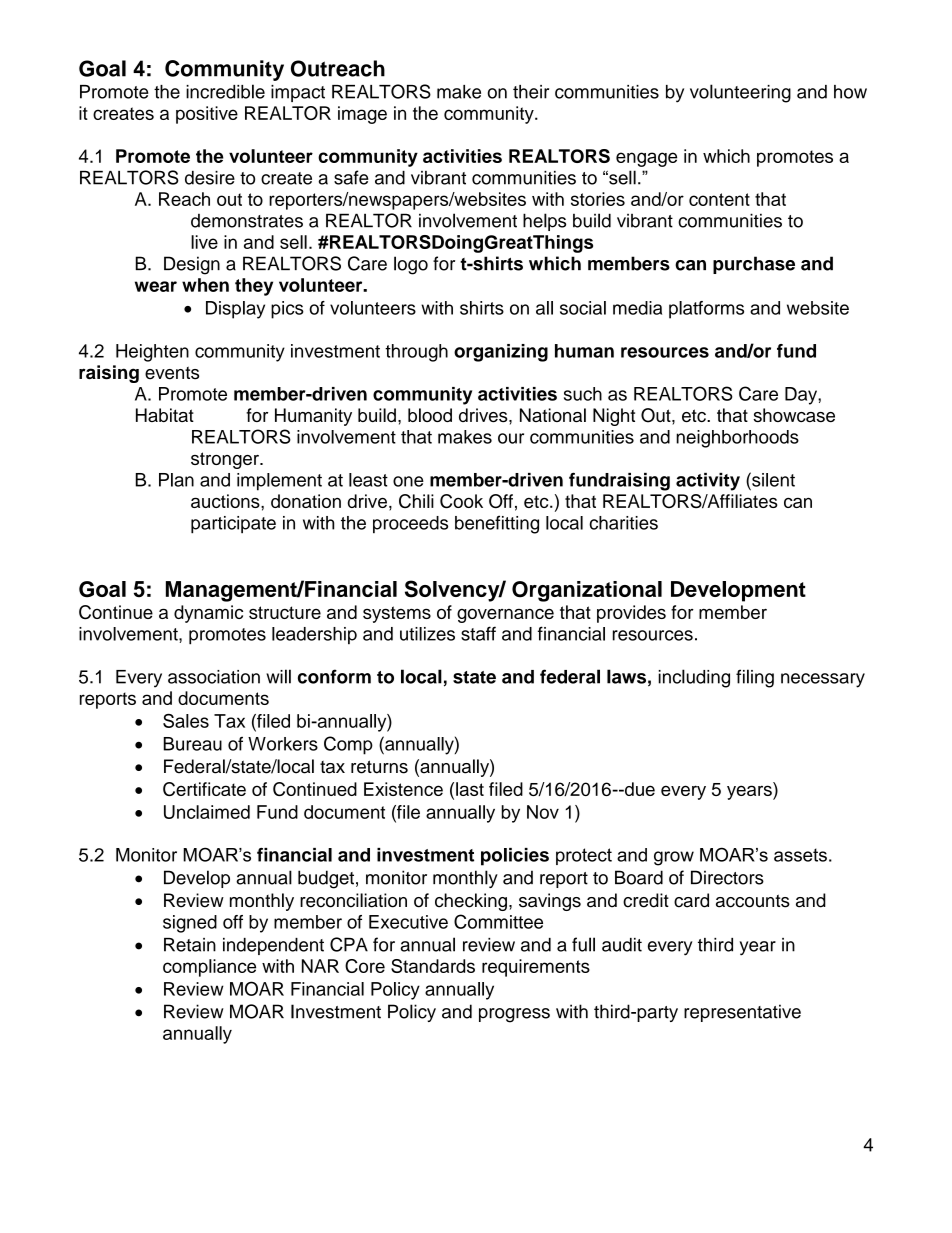 Image resolution: width=952 pixels, height=1233 pixels. Describe the element at coordinates (646, 159) in the image. I see `engage` at that location.
